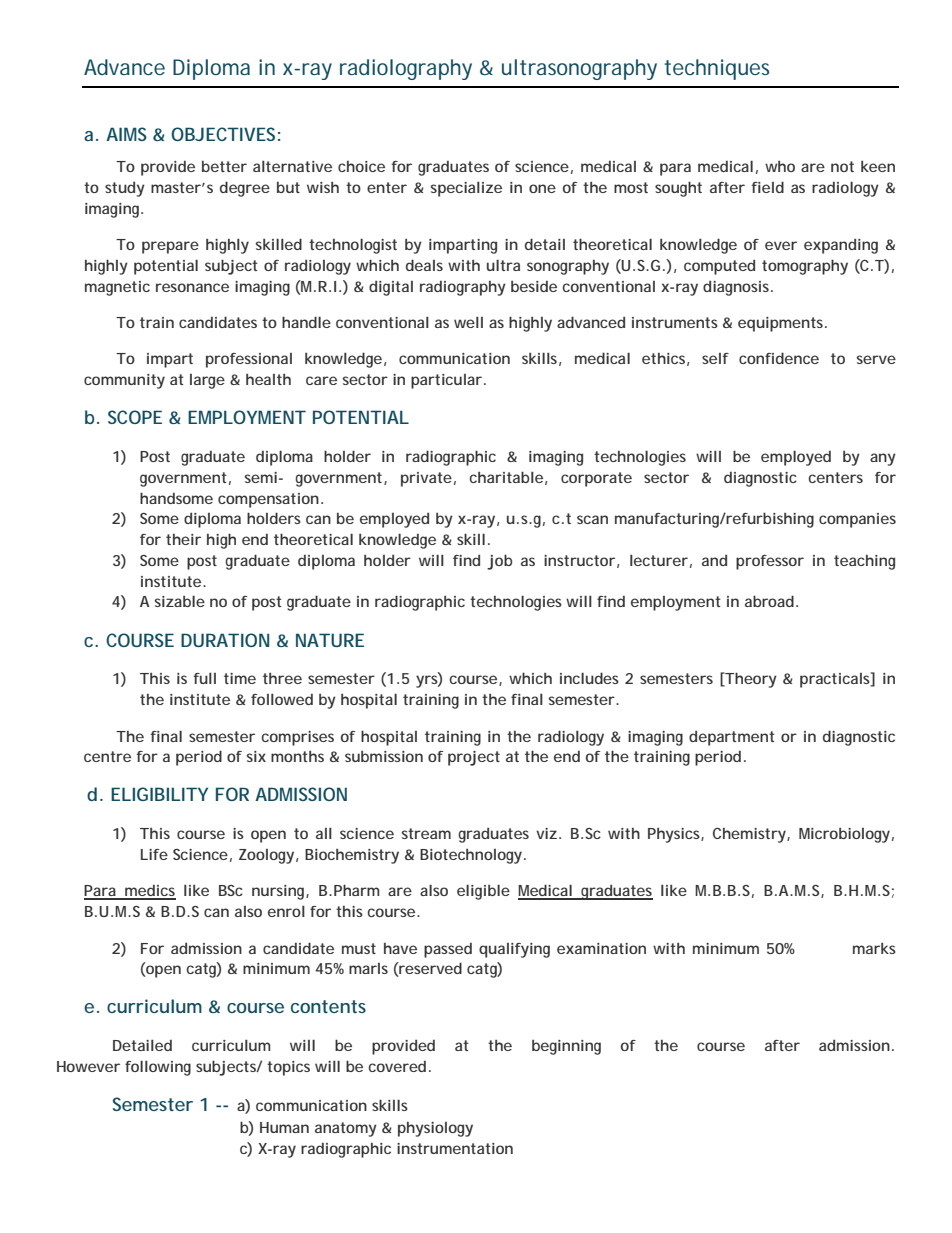 The width and height of the image is (952, 1233). What do you see at coordinates (179, 601) in the image?
I see `sizable` at bounding box center [179, 601].
